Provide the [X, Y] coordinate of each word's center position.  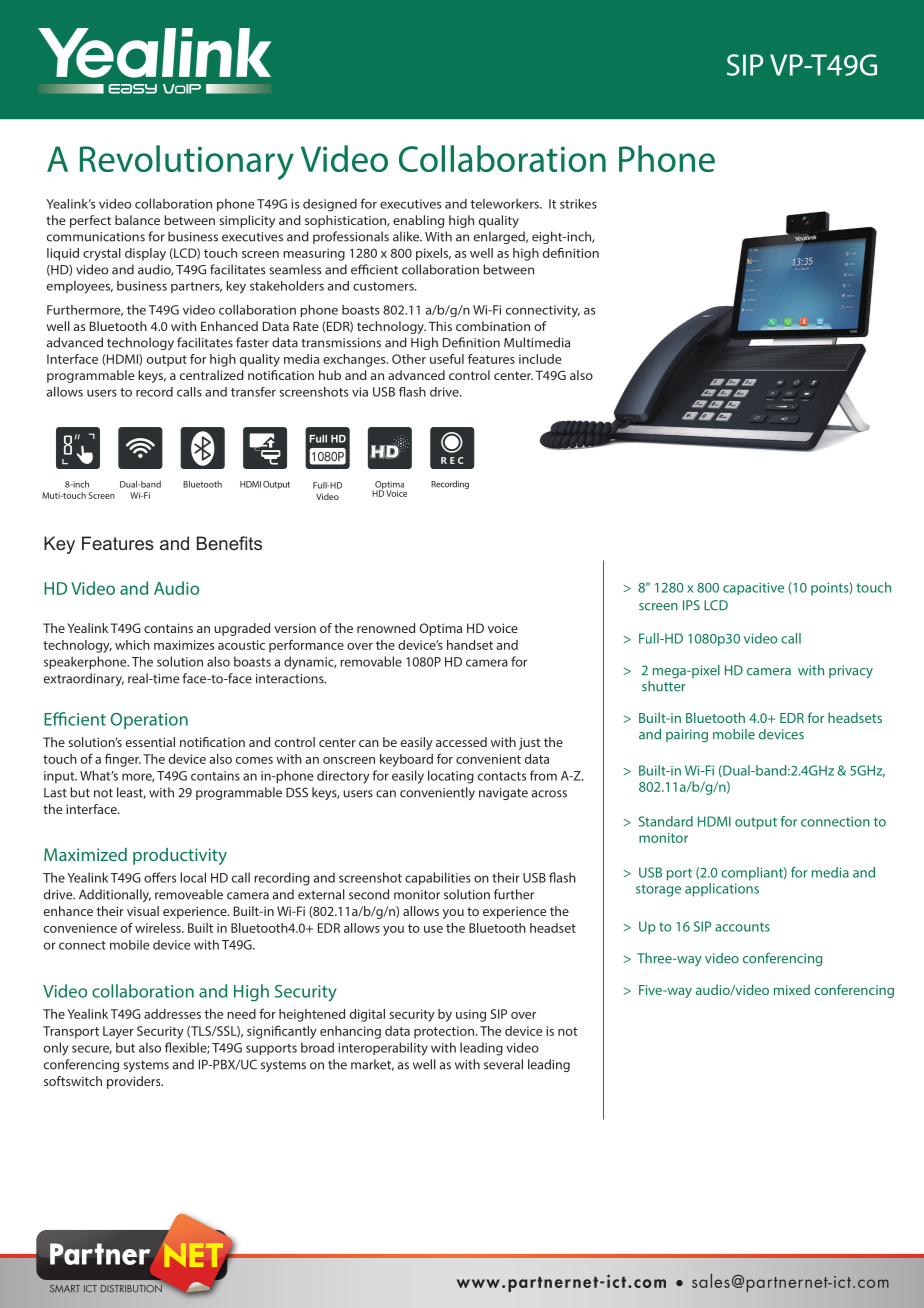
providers [135, 1082]
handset [470, 645]
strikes [578, 204]
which [132, 645]
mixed [792, 989]
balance [137, 220]
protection [444, 1032]
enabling [418, 221]
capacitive [753, 588]
